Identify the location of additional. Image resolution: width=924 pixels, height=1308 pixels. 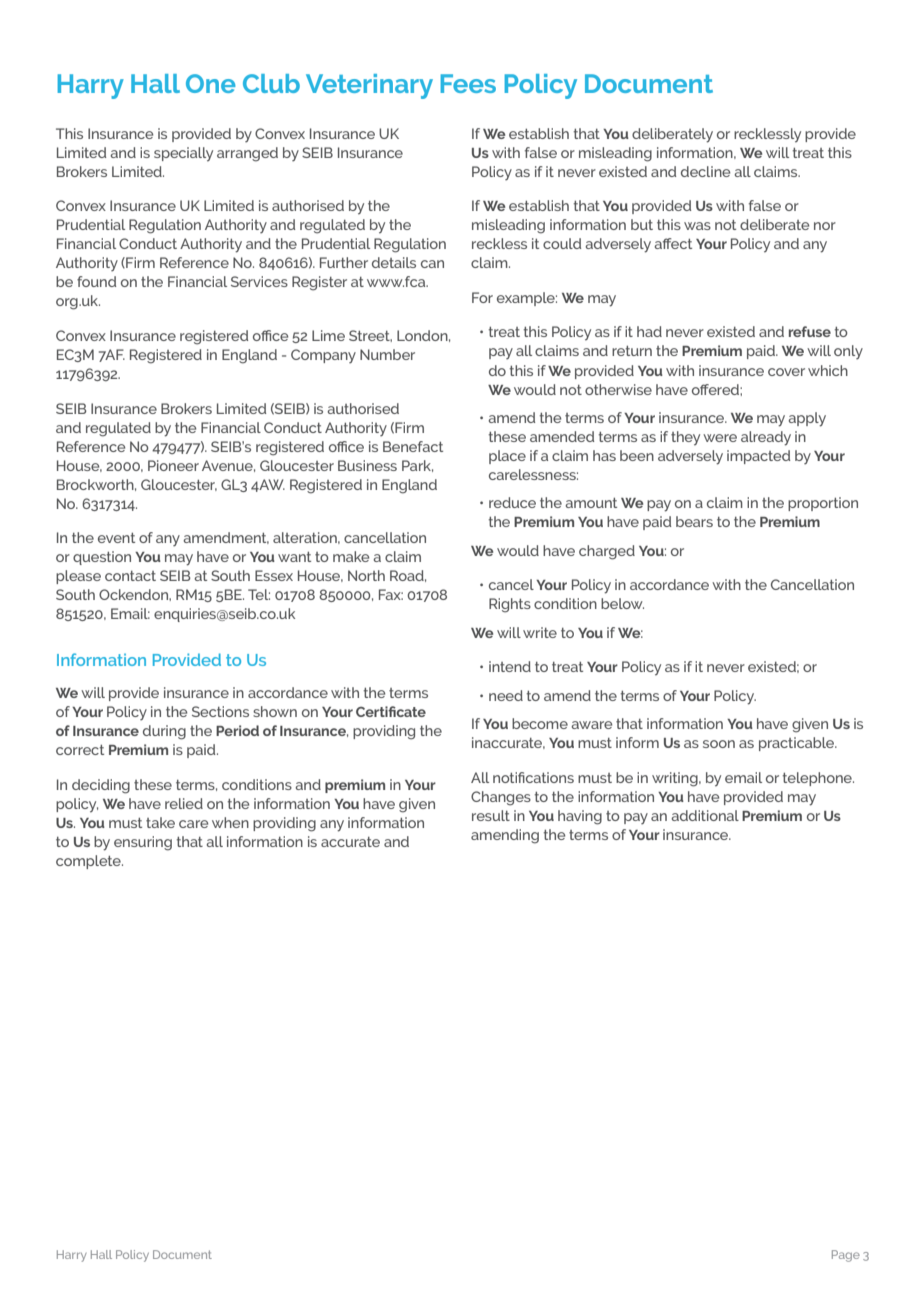
(705, 815).
